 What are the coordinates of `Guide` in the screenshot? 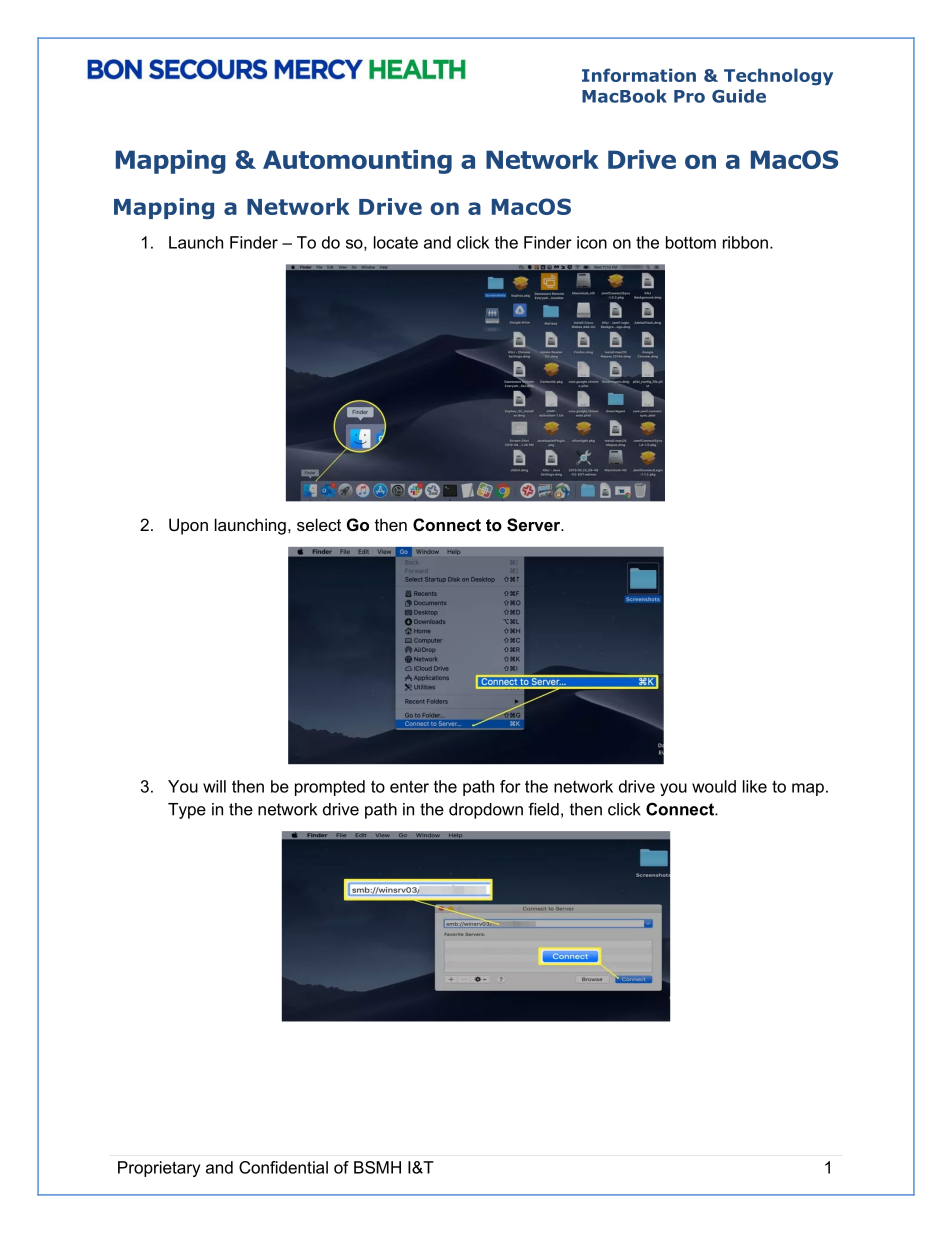 It's located at (739, 96).
